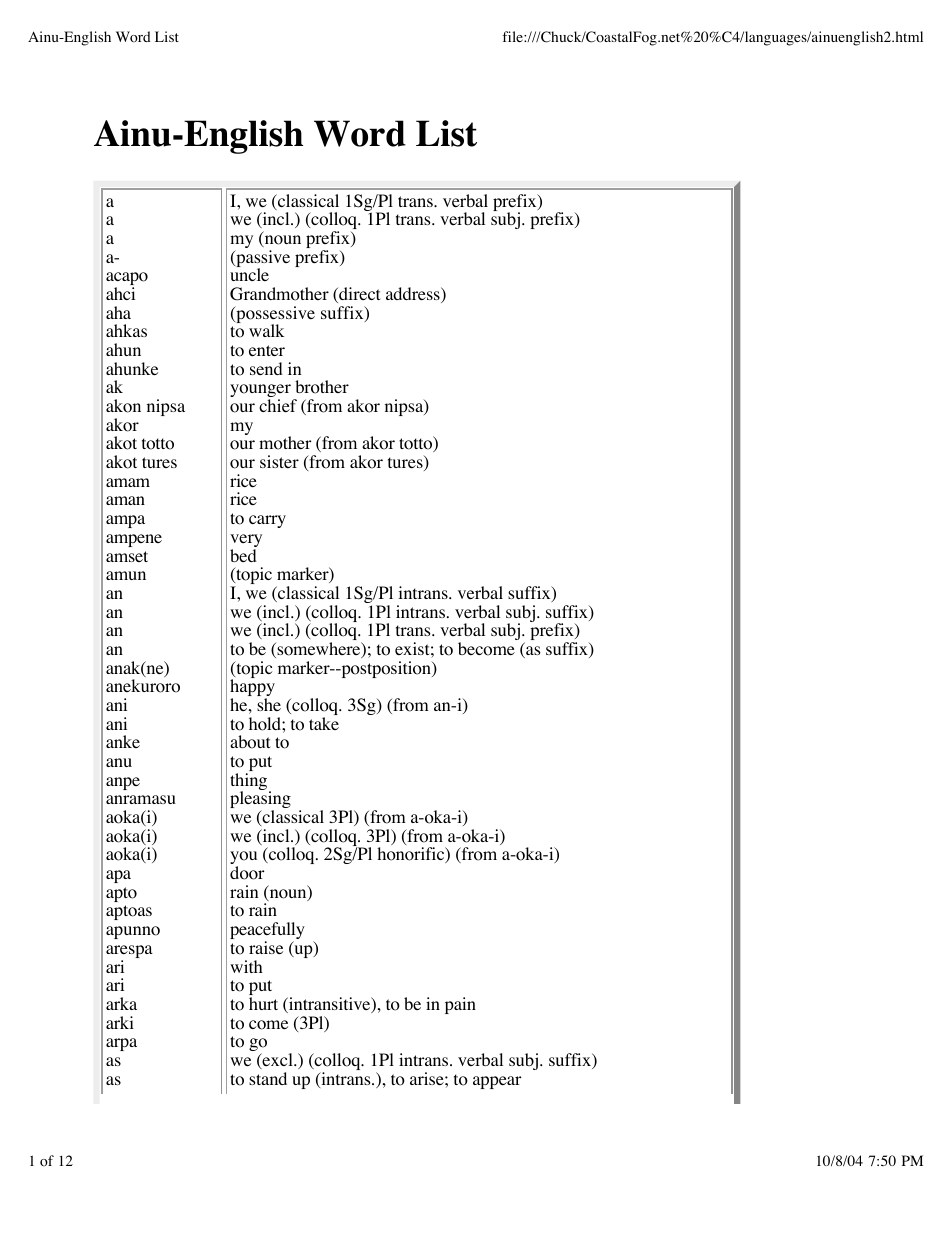 The height and width of the page is (1233, 952). I want to click on take, so click(324, 723).
